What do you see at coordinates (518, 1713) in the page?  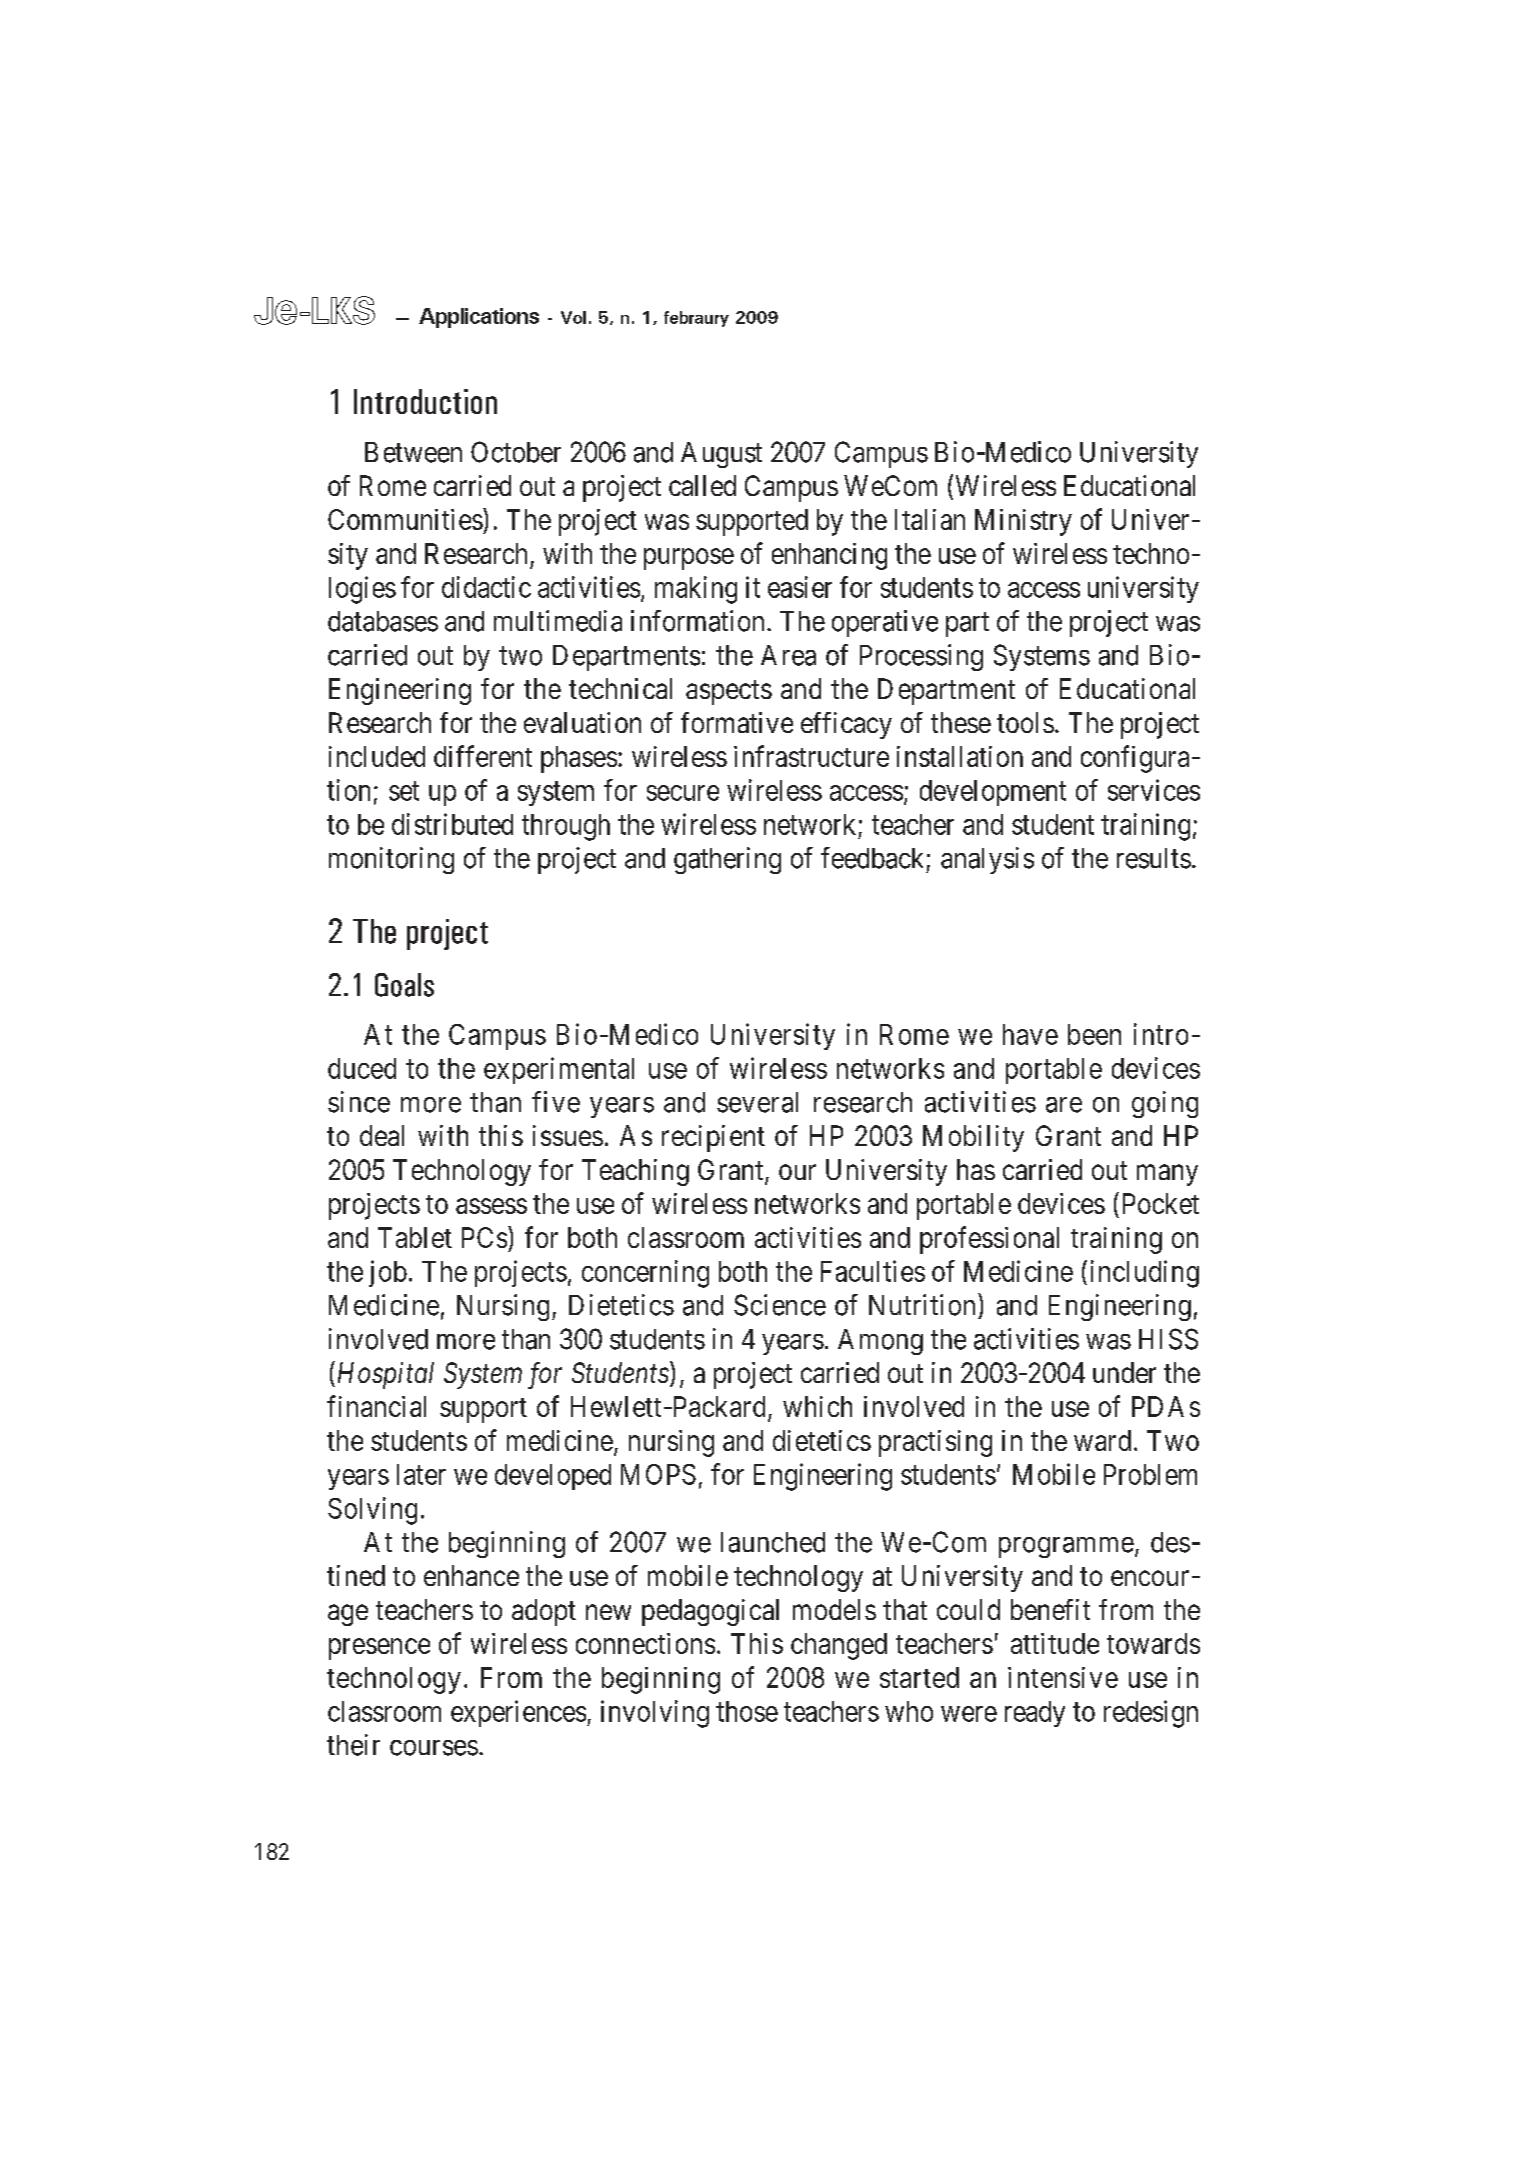 I see `experiences` at bounding box center [518, 1713].
